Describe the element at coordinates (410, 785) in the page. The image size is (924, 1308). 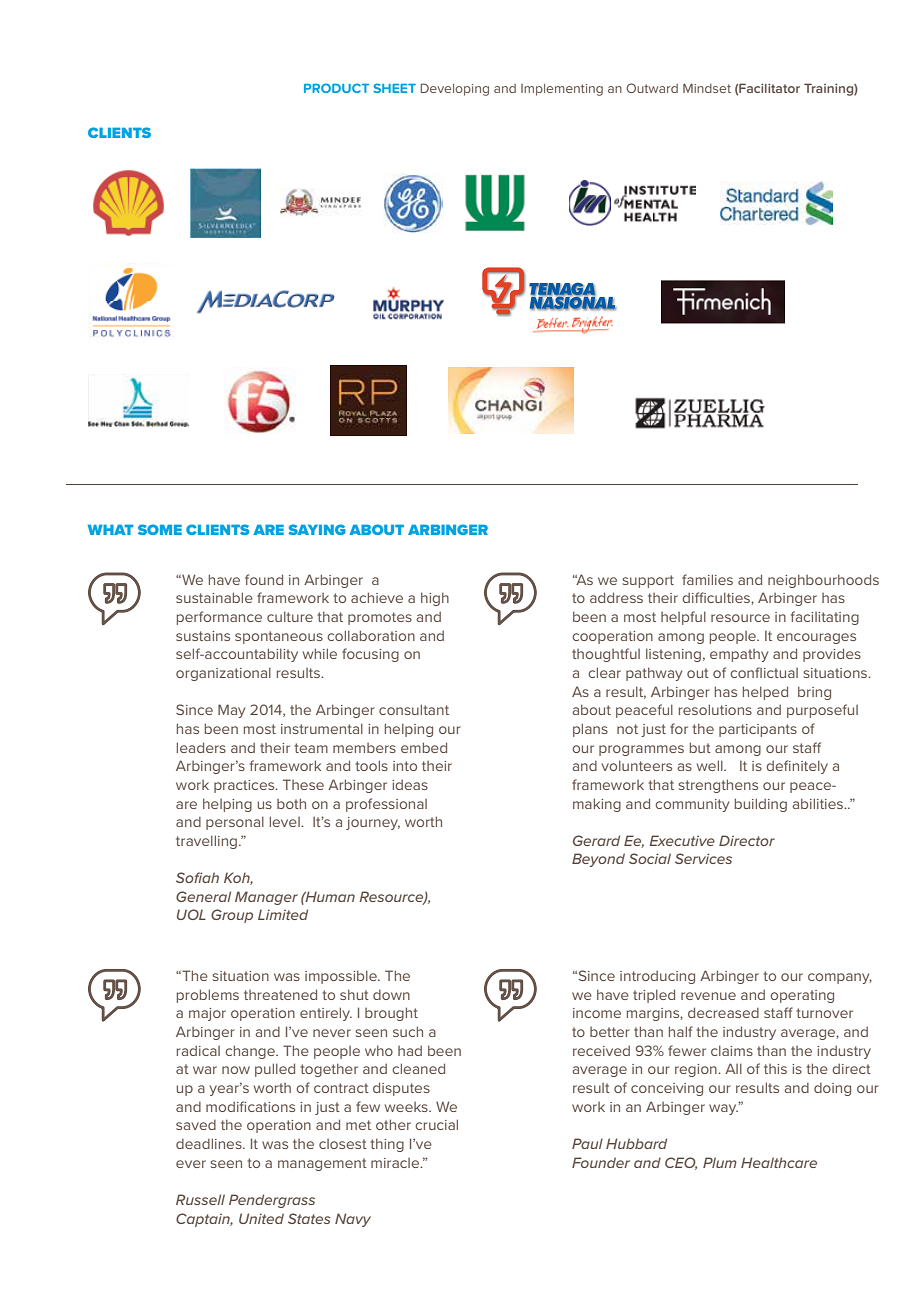
I see `ideas` at that location.
